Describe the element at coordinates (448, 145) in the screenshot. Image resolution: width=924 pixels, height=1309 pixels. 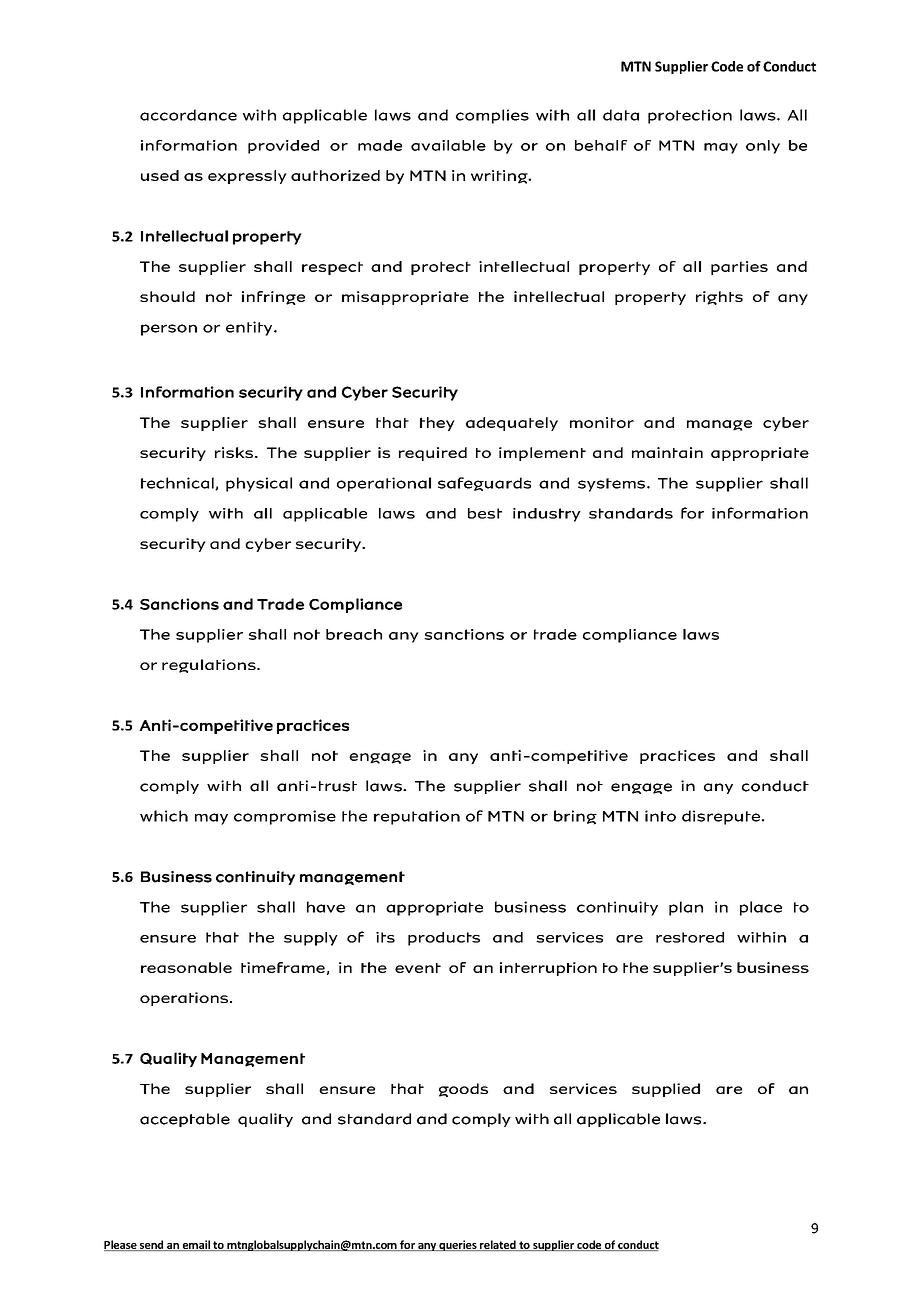
I see `available` at that location.
